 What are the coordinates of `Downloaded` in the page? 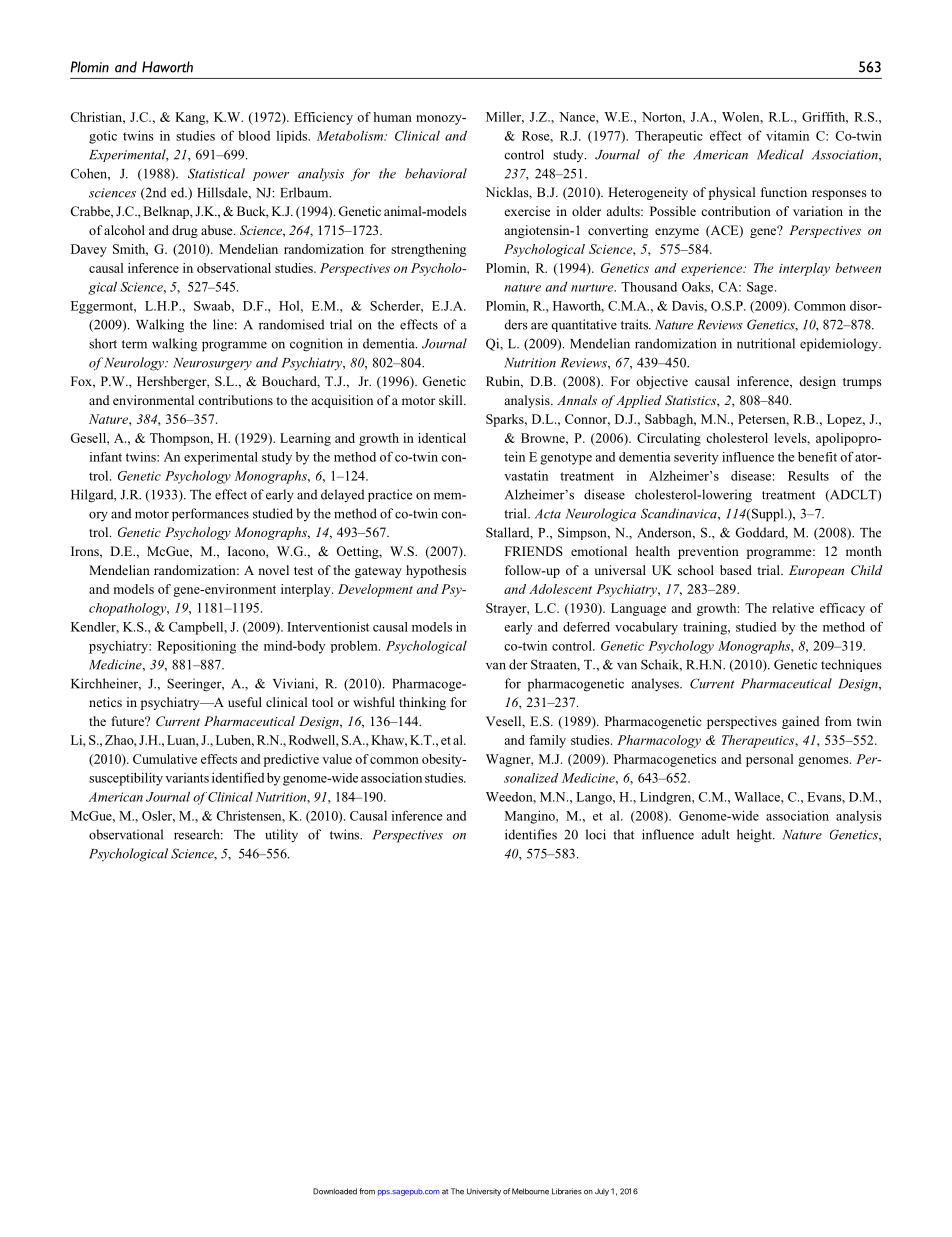 It's located at (335, 1191).
